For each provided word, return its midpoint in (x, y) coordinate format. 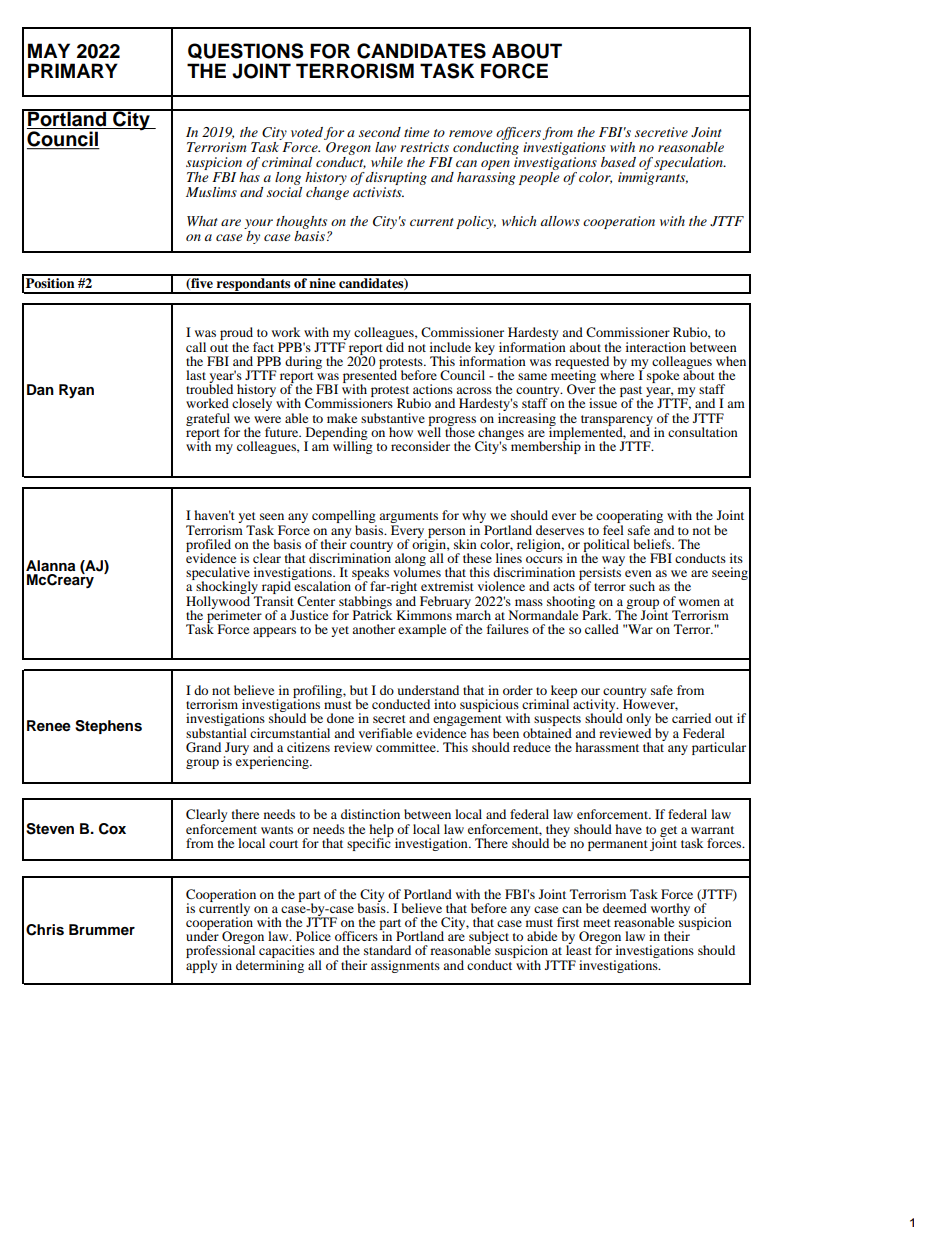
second (380, 132)
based (618, 162)
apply (201, 965)
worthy (670, 910)
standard (387, 950)
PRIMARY (73, 70)
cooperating (629, 518)
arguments (408, 519)
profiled (208, 546)
